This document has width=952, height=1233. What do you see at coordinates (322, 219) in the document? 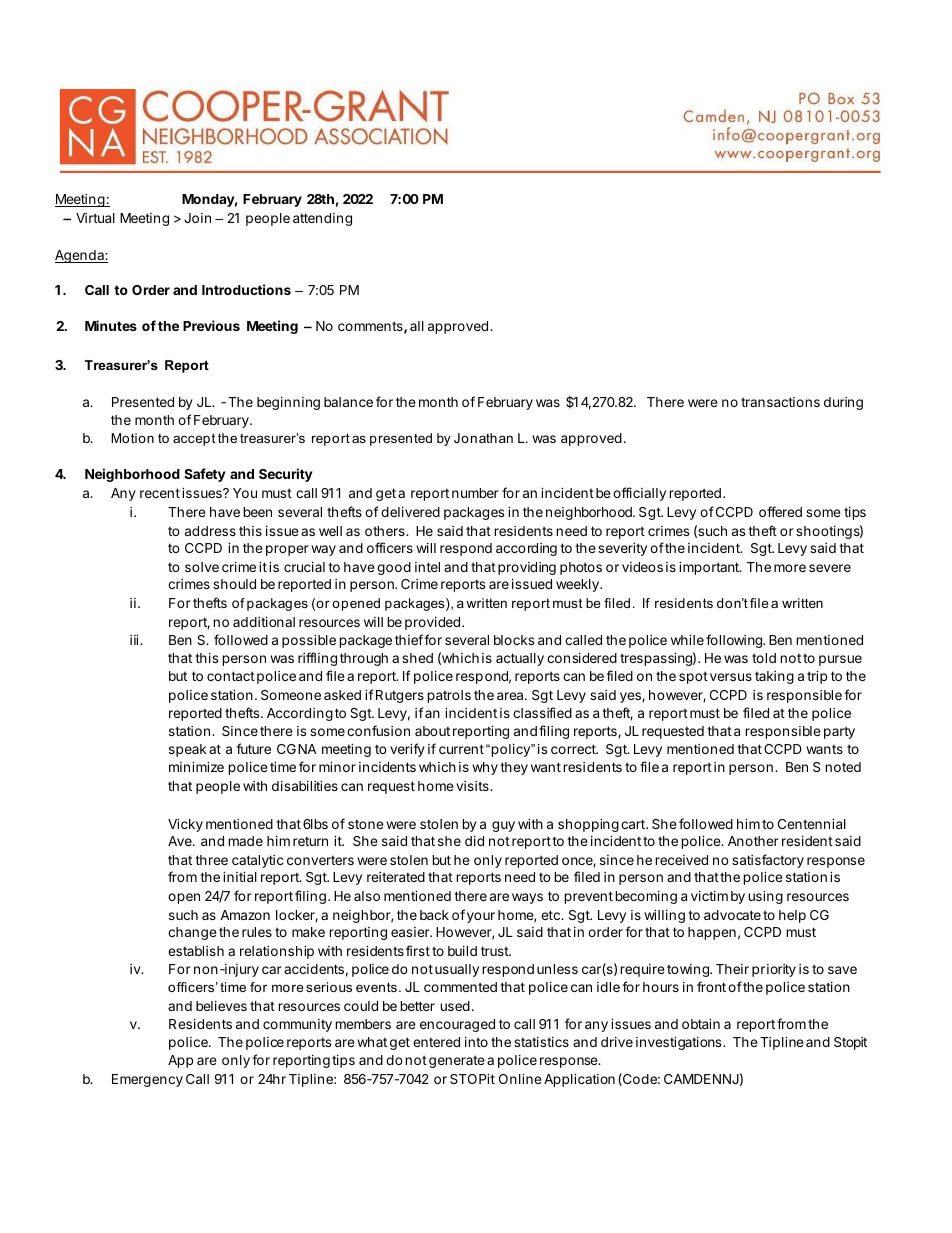
I see `attending` at bounding box center [322, 219].
